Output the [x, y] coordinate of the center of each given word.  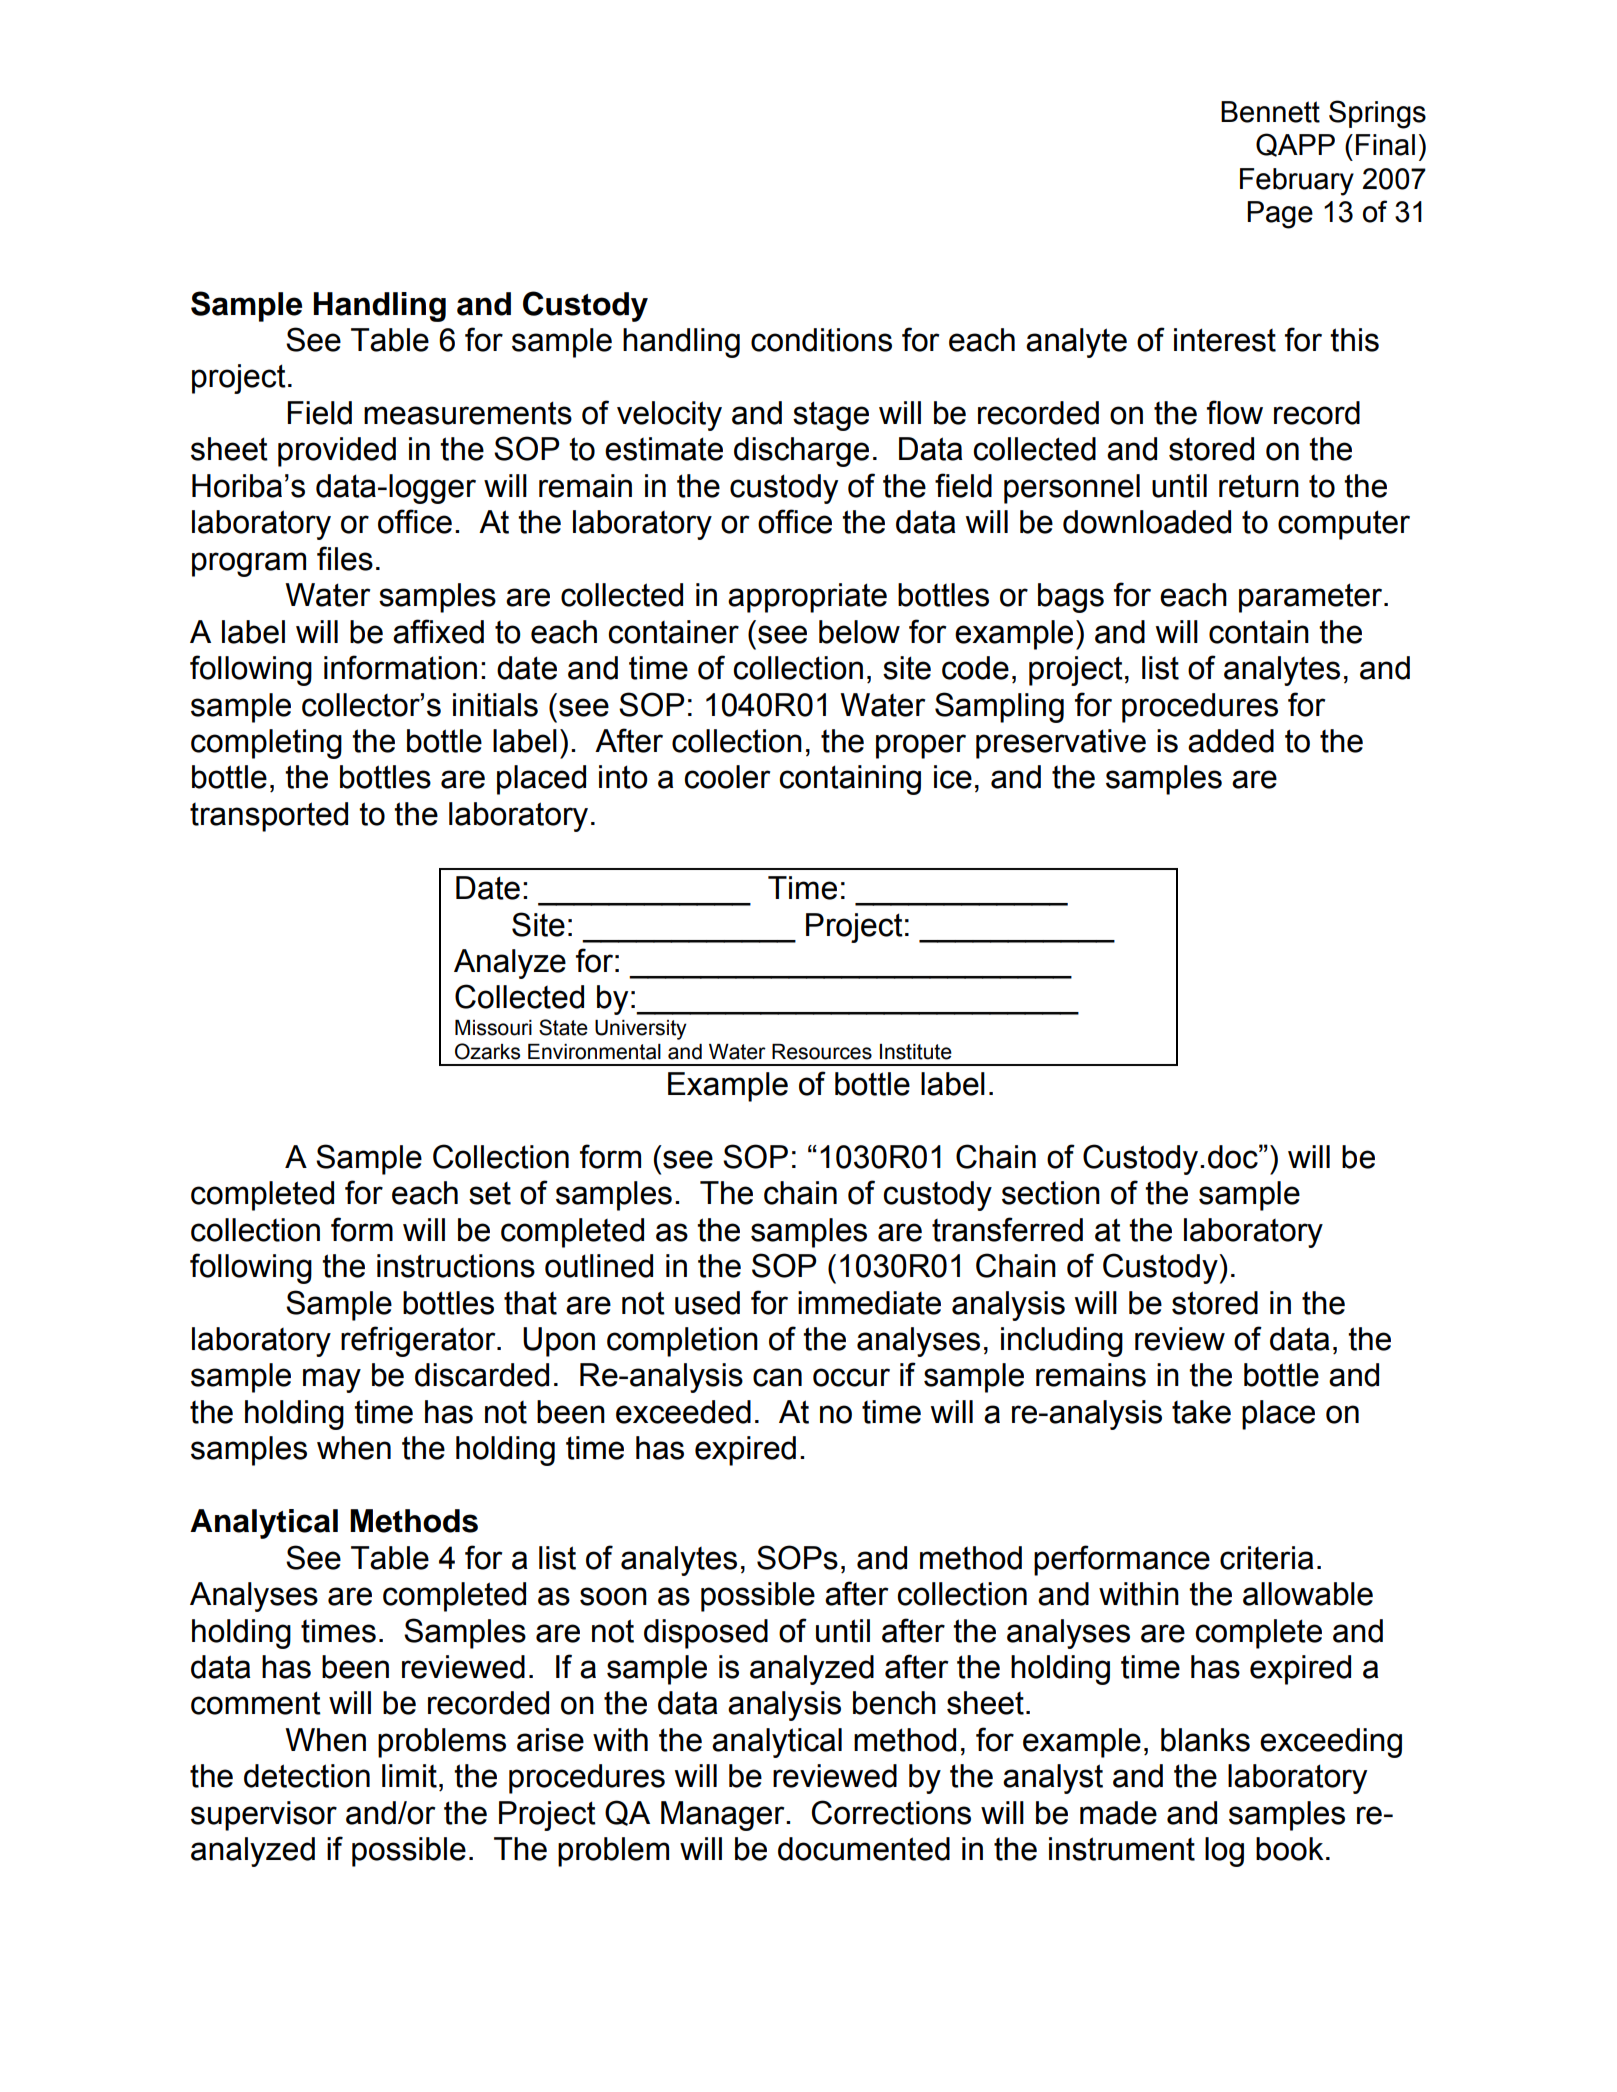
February [1297, 182]
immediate [869, 1303]
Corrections [891, 1812]
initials [495, 705]
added [1231, 741]
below [859, 632]
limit [409, 1776]
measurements [468, 413]
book [1290, 1849]
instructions [456, 1266]
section [1051, 1193]
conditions [821, 340]
